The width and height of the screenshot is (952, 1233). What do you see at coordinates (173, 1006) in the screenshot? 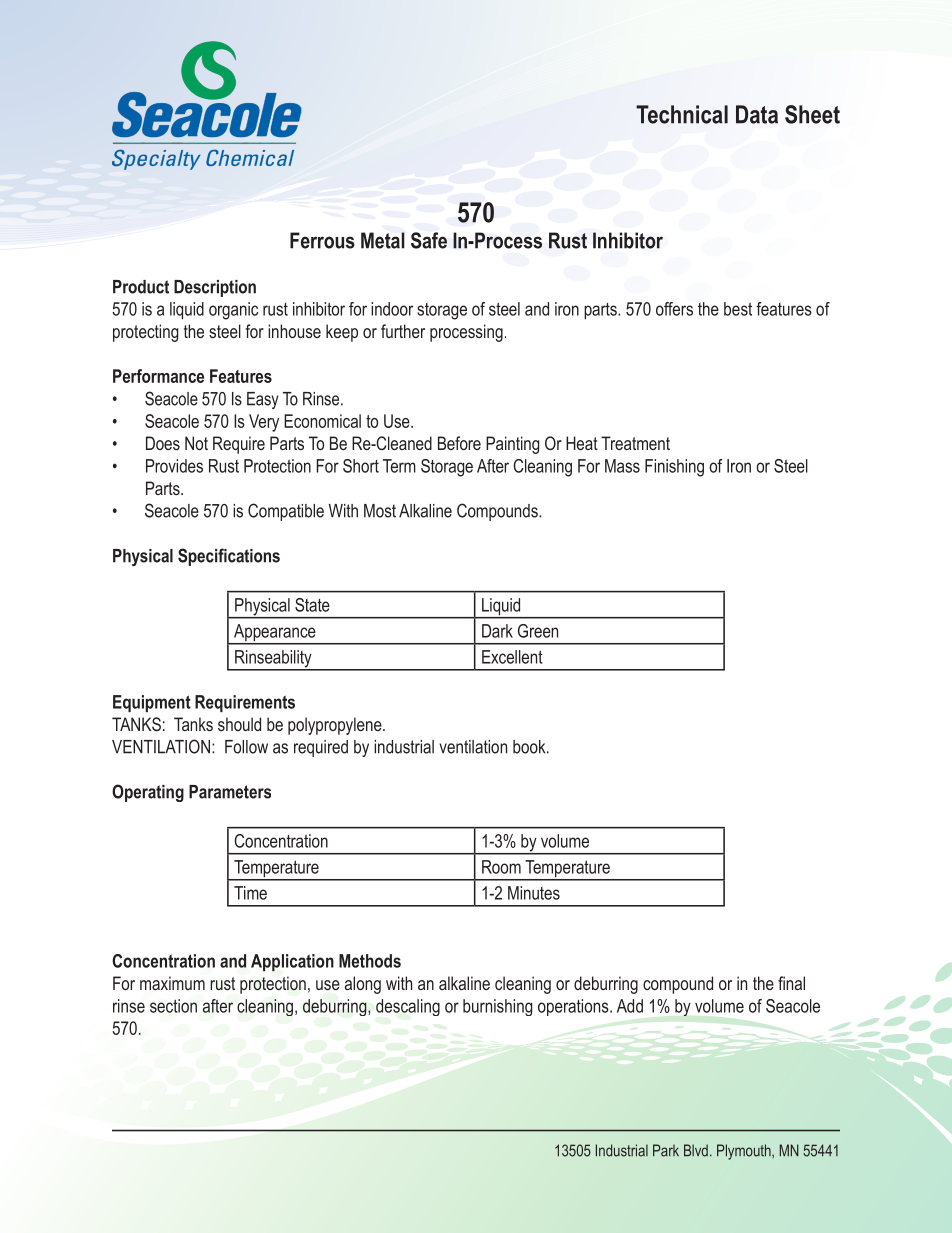
I see `section` at bounding box center [173, 1006].
